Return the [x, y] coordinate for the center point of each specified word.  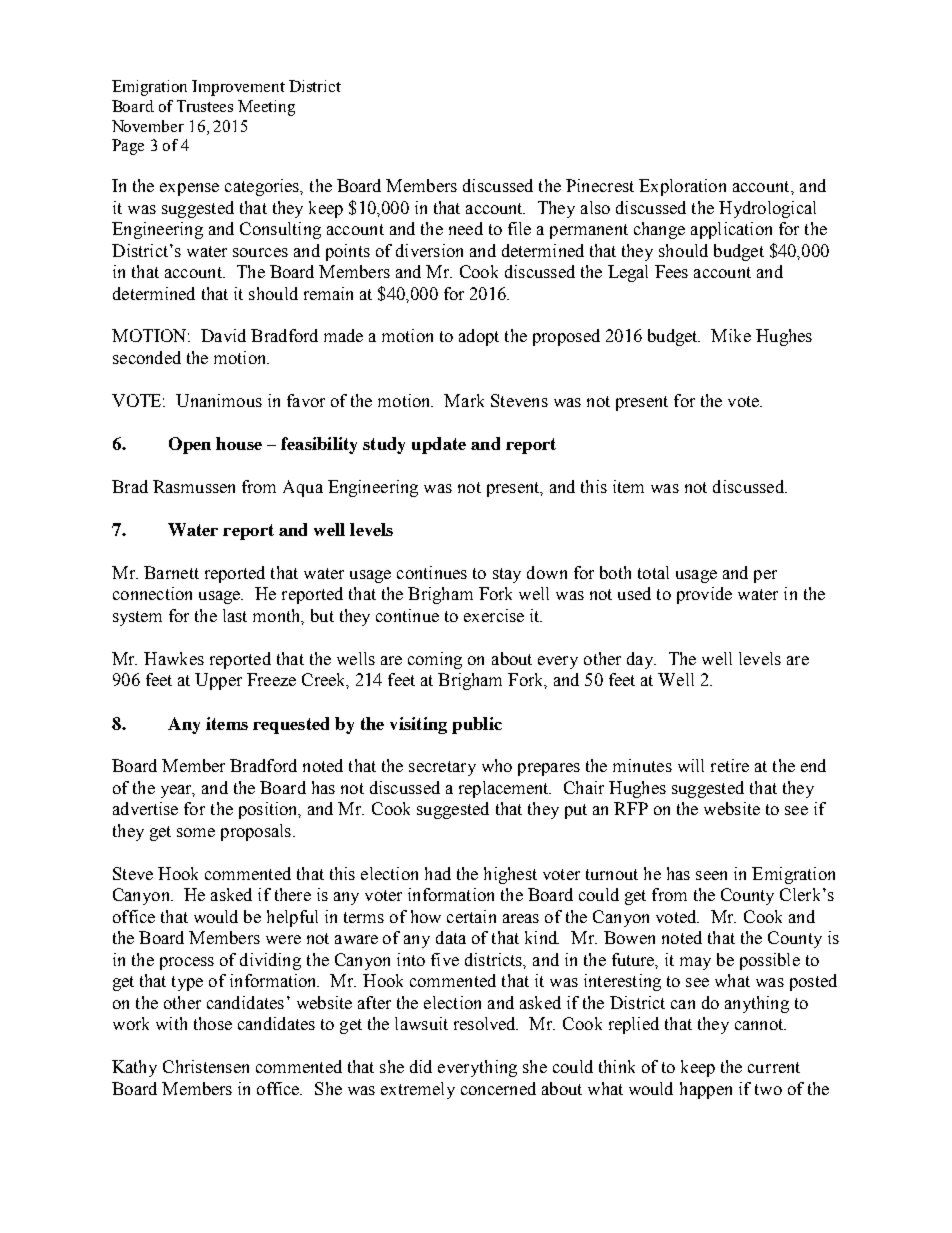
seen [711, 875]
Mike [731, 335]
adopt [479, 337]
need [466, 228]
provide [704, 595]
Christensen [206, 1066]
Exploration [682, 187]
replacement [505, 789]
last [235, 615]
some [196, 832]
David [223, 335]
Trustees [205, 106]
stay [507, 575]
